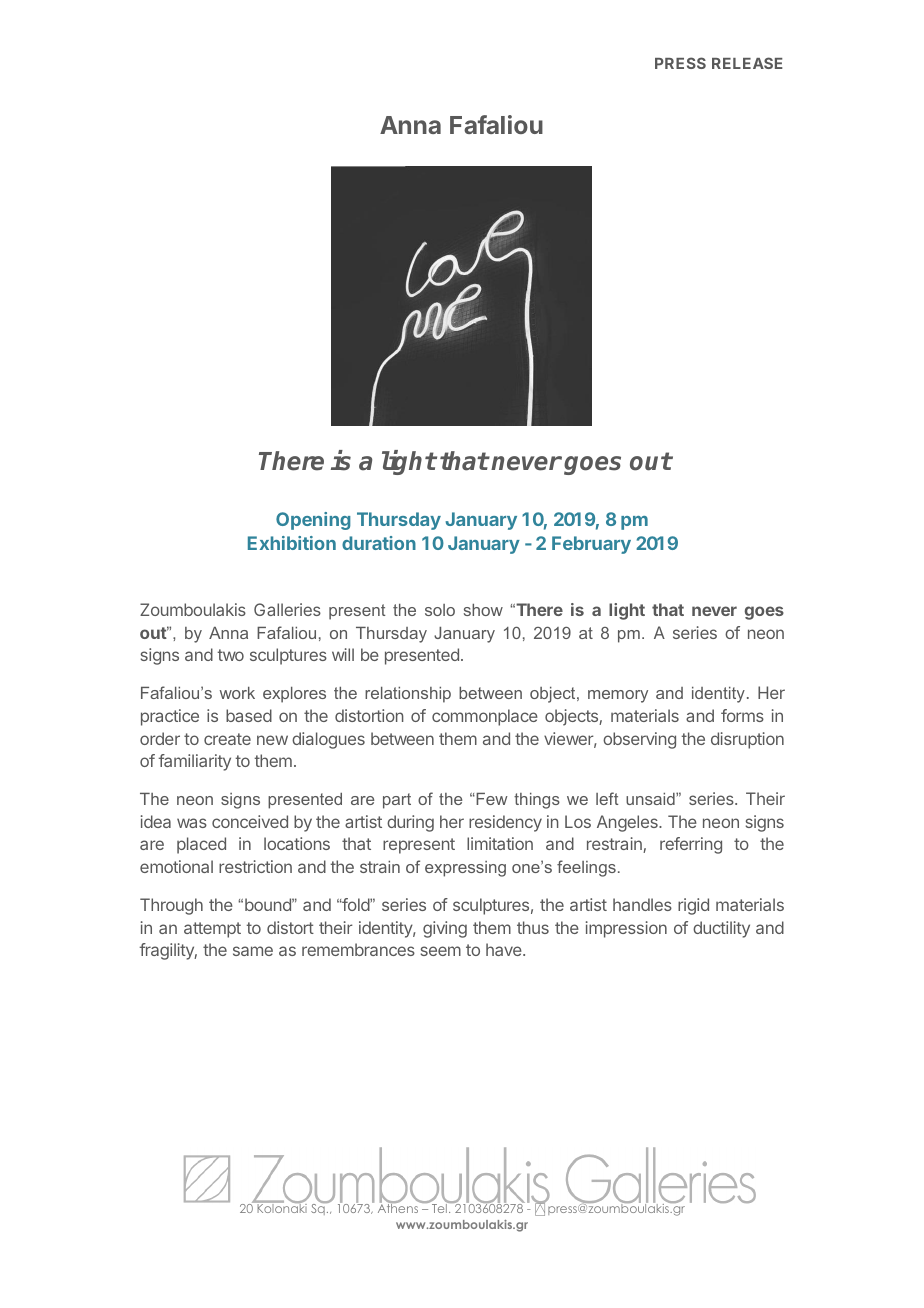 The height and width of the screenshot is (1308, 924). Describe the element at coordinates (618, 696) in the screenshot. I see `memory` at that location.
